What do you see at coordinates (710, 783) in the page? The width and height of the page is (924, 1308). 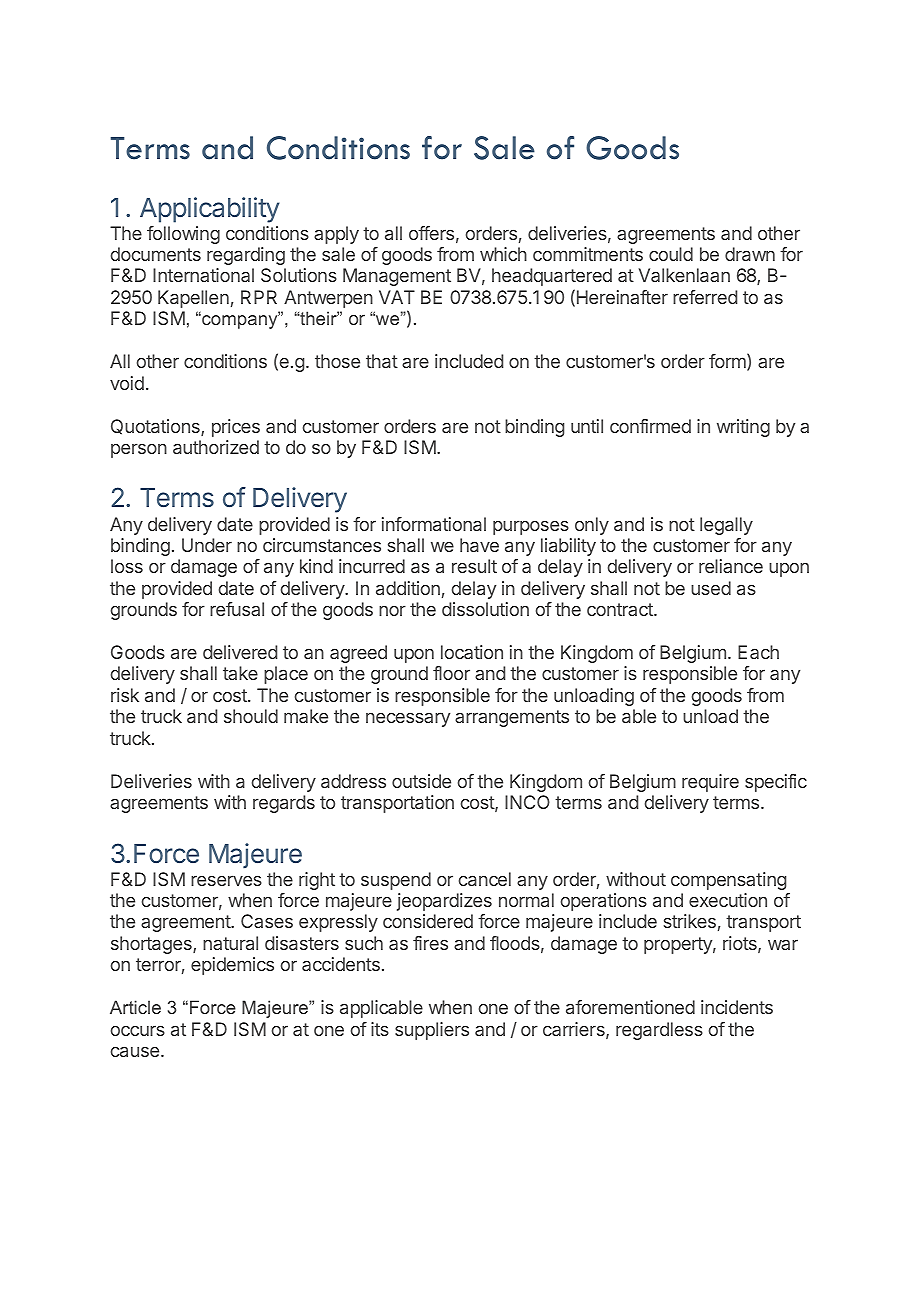 I see `require` at bounding box center [710, 783].
